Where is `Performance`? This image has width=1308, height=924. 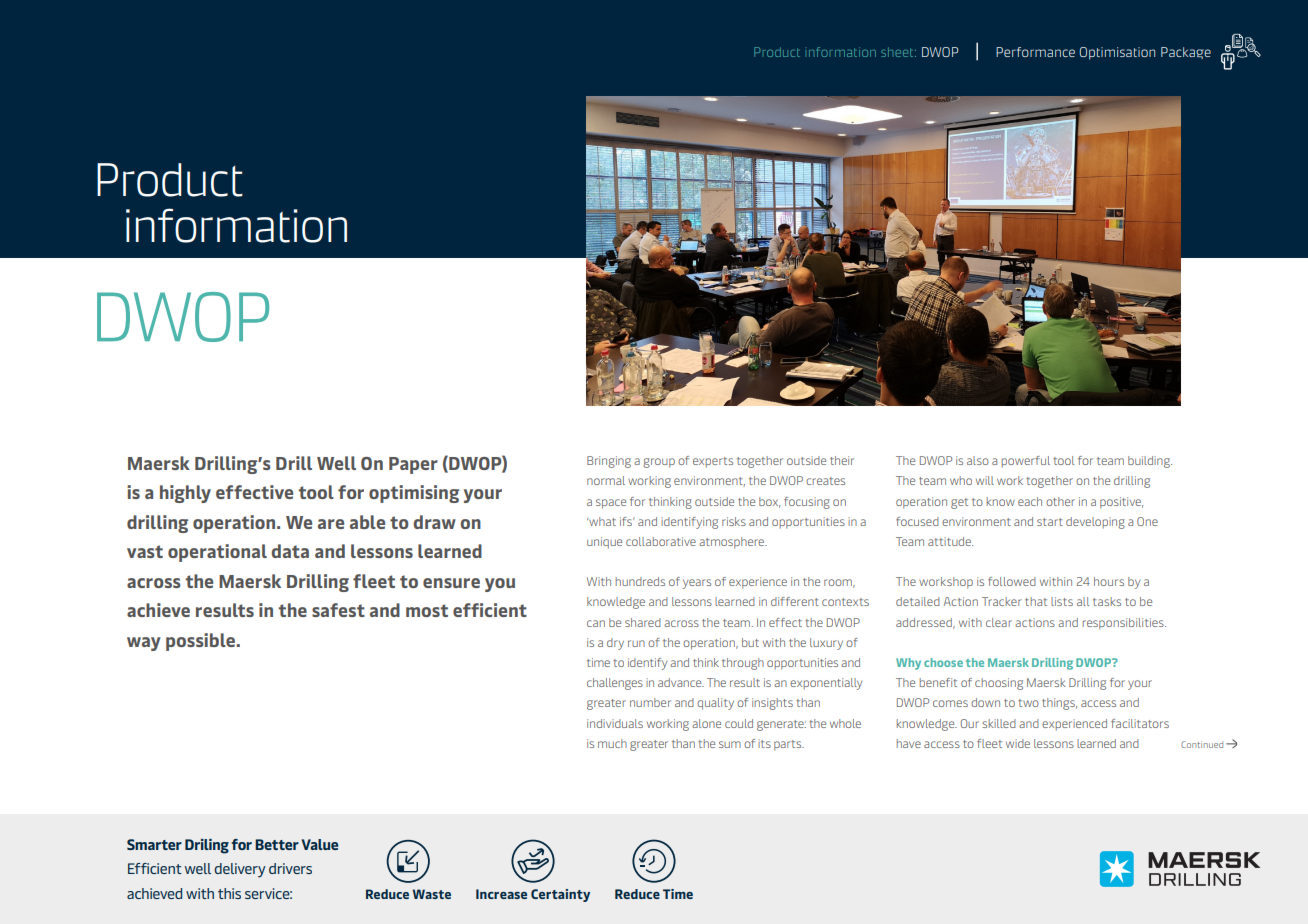 Performance is located at coordinates (1035, 52).
